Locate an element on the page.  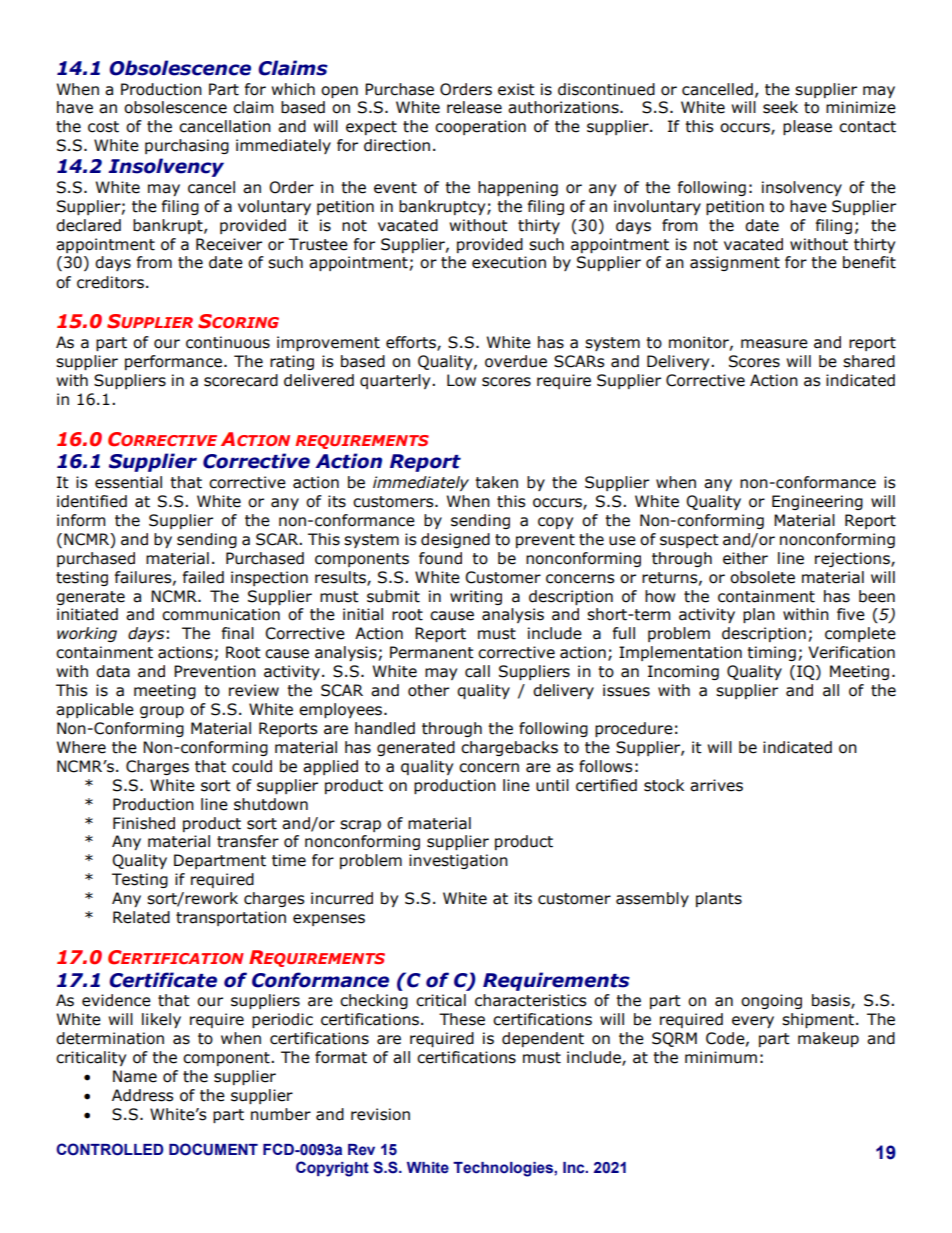
minimum is located at coordinates (721, 1057).
